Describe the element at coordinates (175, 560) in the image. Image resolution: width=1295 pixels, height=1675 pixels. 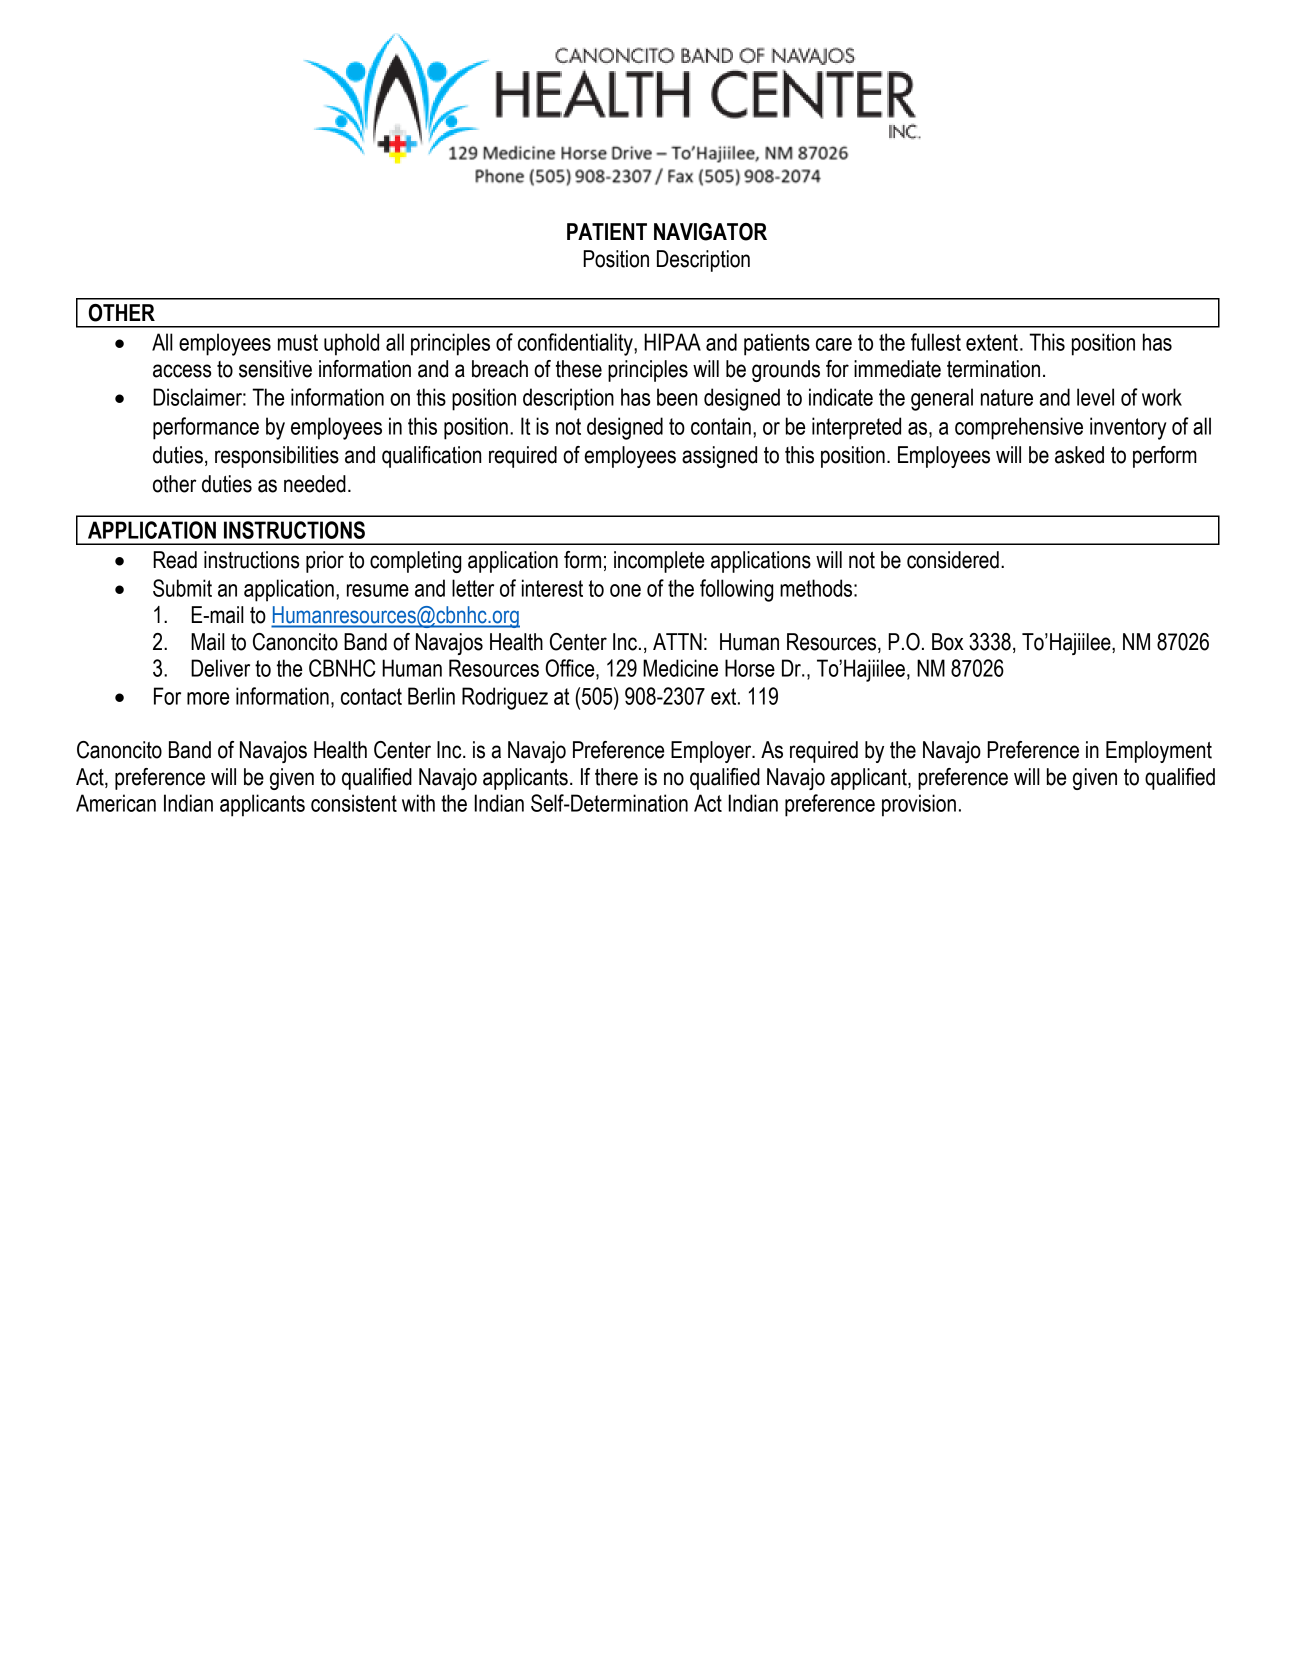
I see `Read` at that location.
